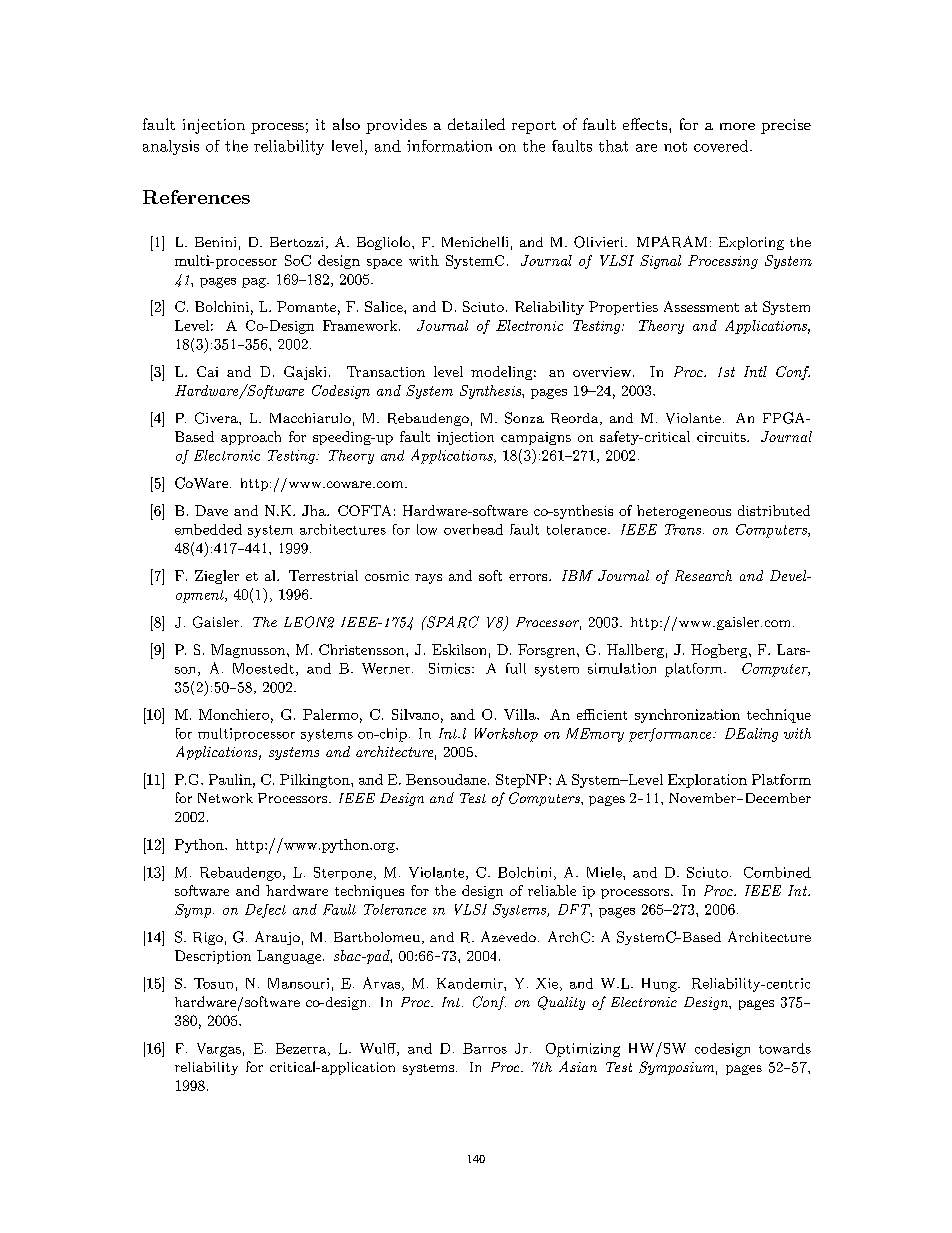 This image has width=952, height=1233. Describe the element at coordinates (449, 146) in the image. I see `information` at that location.
